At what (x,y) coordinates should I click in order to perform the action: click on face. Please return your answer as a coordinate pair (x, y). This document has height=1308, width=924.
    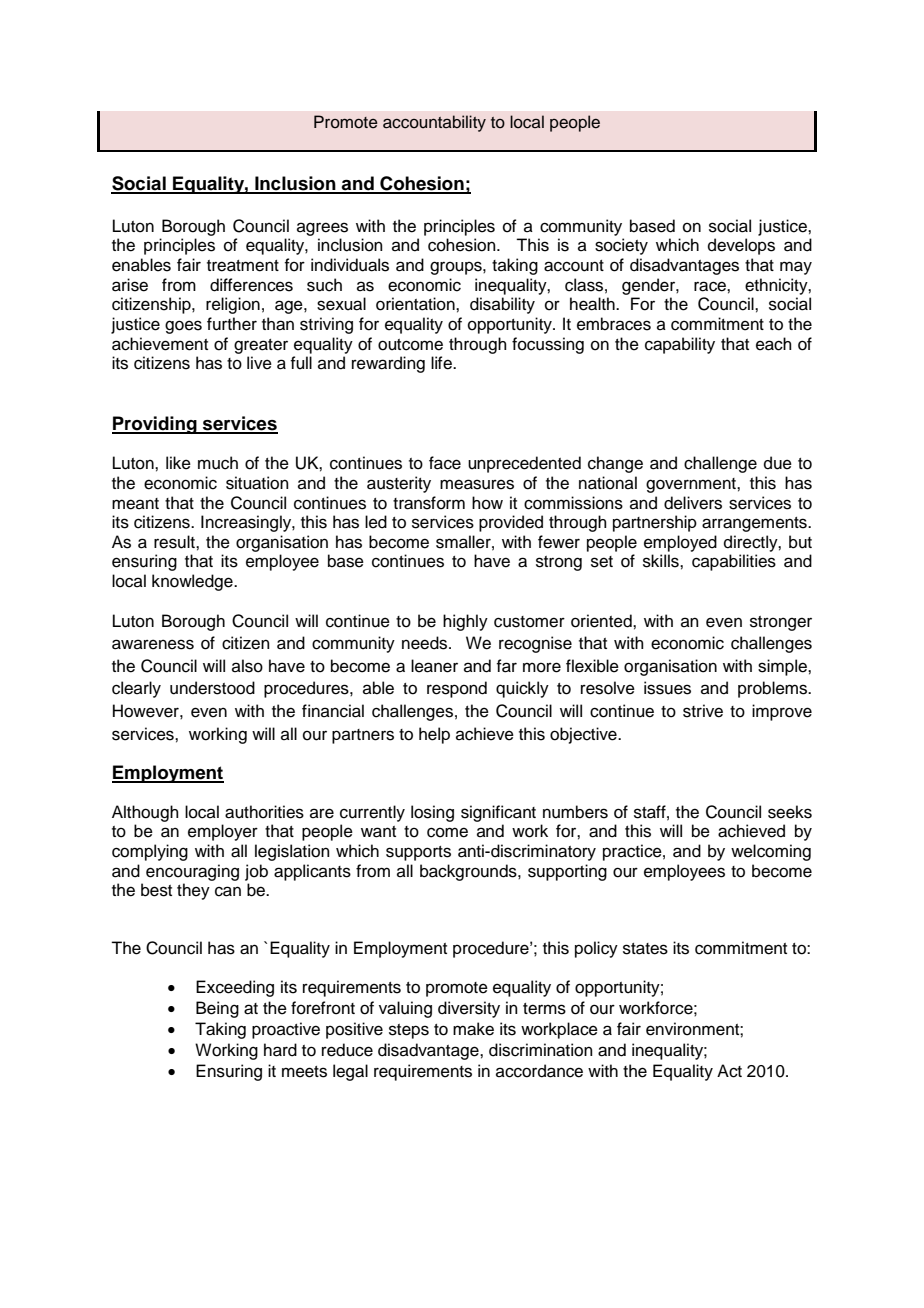
    Looking at the image, I should click on (445, 463).
